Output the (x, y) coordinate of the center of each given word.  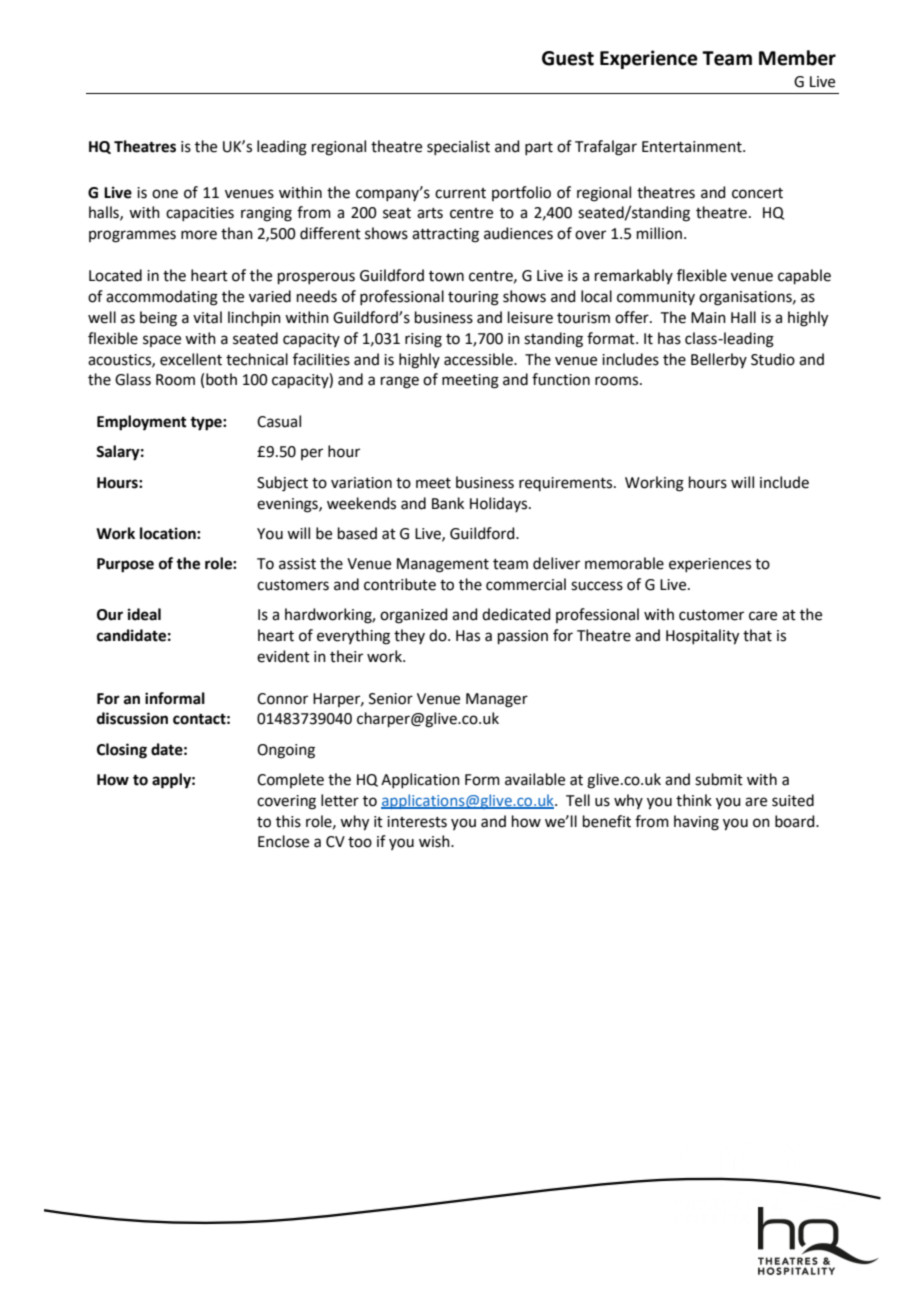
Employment (142, 423)
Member (797, 58)
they (409, 636)
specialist (458, 147)
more (199, 235)
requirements (567, 484)
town (446, 276)
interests (417, 822)
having (696, 823)
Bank (448, 503)
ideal (144, 614)
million (659, 233)
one (165, 194)
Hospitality (702, 637)
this (288, 821)
